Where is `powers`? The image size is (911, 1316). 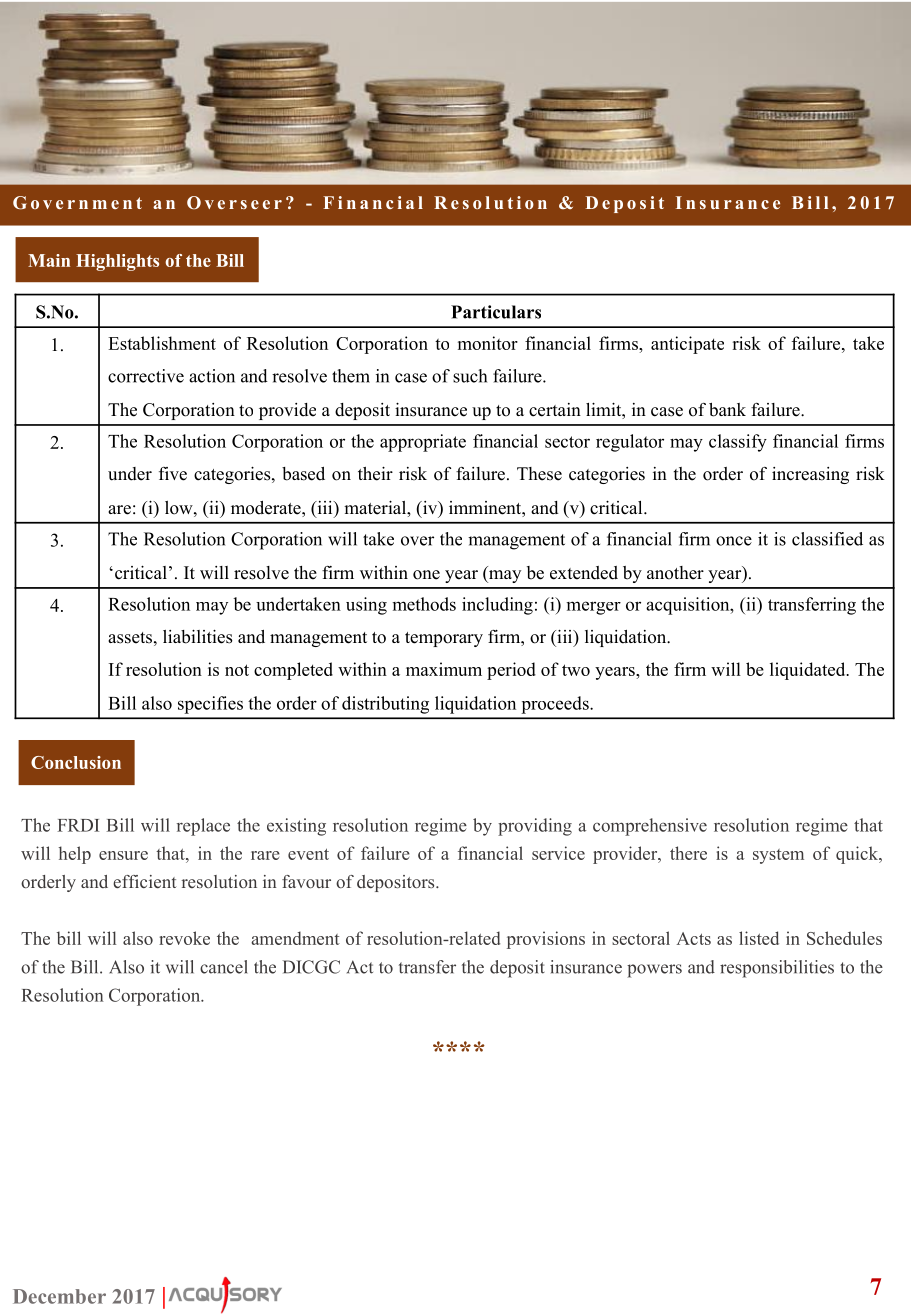 powers is located at coordinates (654, 971).
